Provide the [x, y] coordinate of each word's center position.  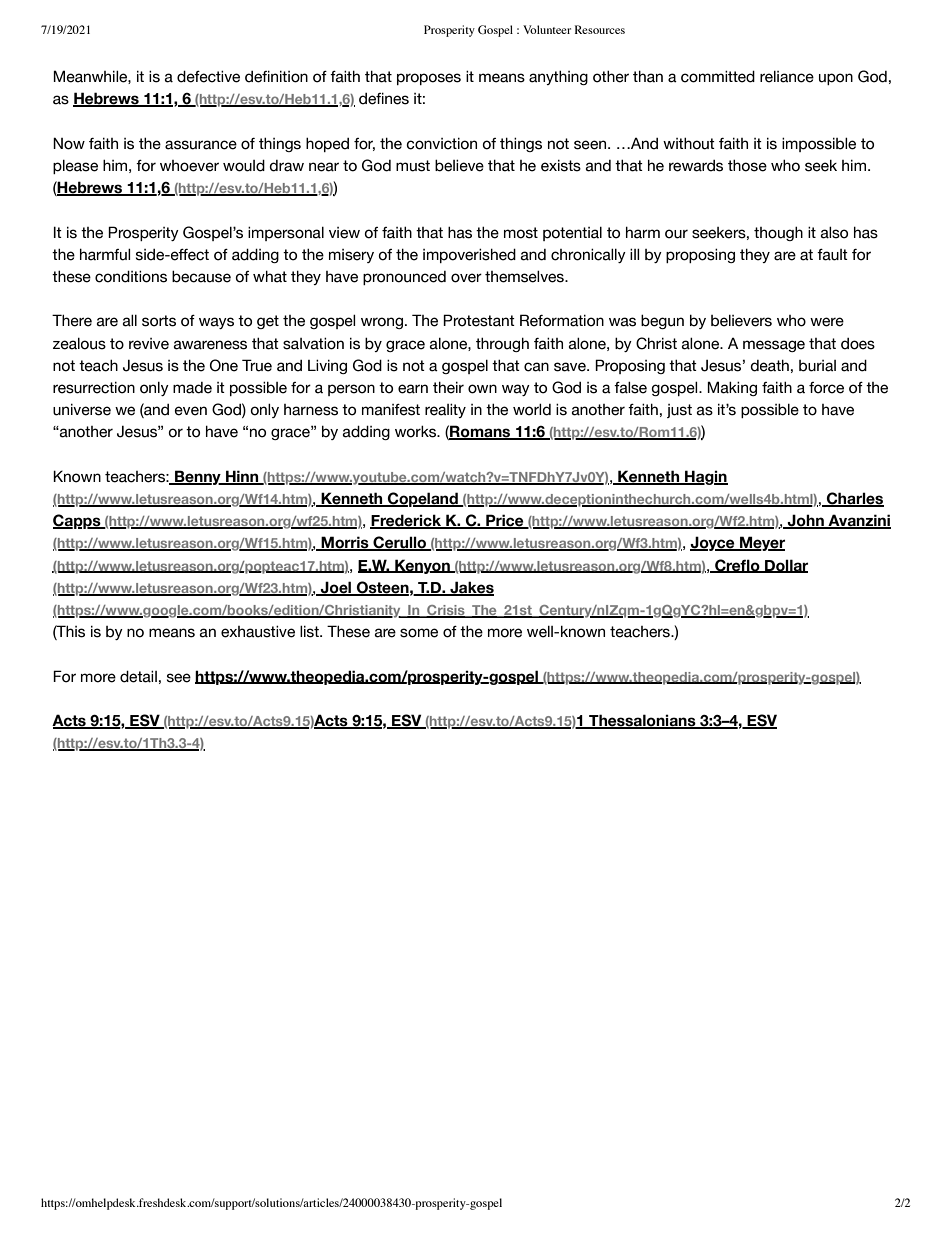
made [192, 388]
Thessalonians [642, 721]
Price [505, 521]
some [419, 633]
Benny [198, 477]
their [448, 387]
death [769, 365]
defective [208, 76]
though [778, 233]
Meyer [761, 543]
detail [138, 676]
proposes [429, 79]
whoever [189, 166]
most [521, 233]
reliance [787, 77]
